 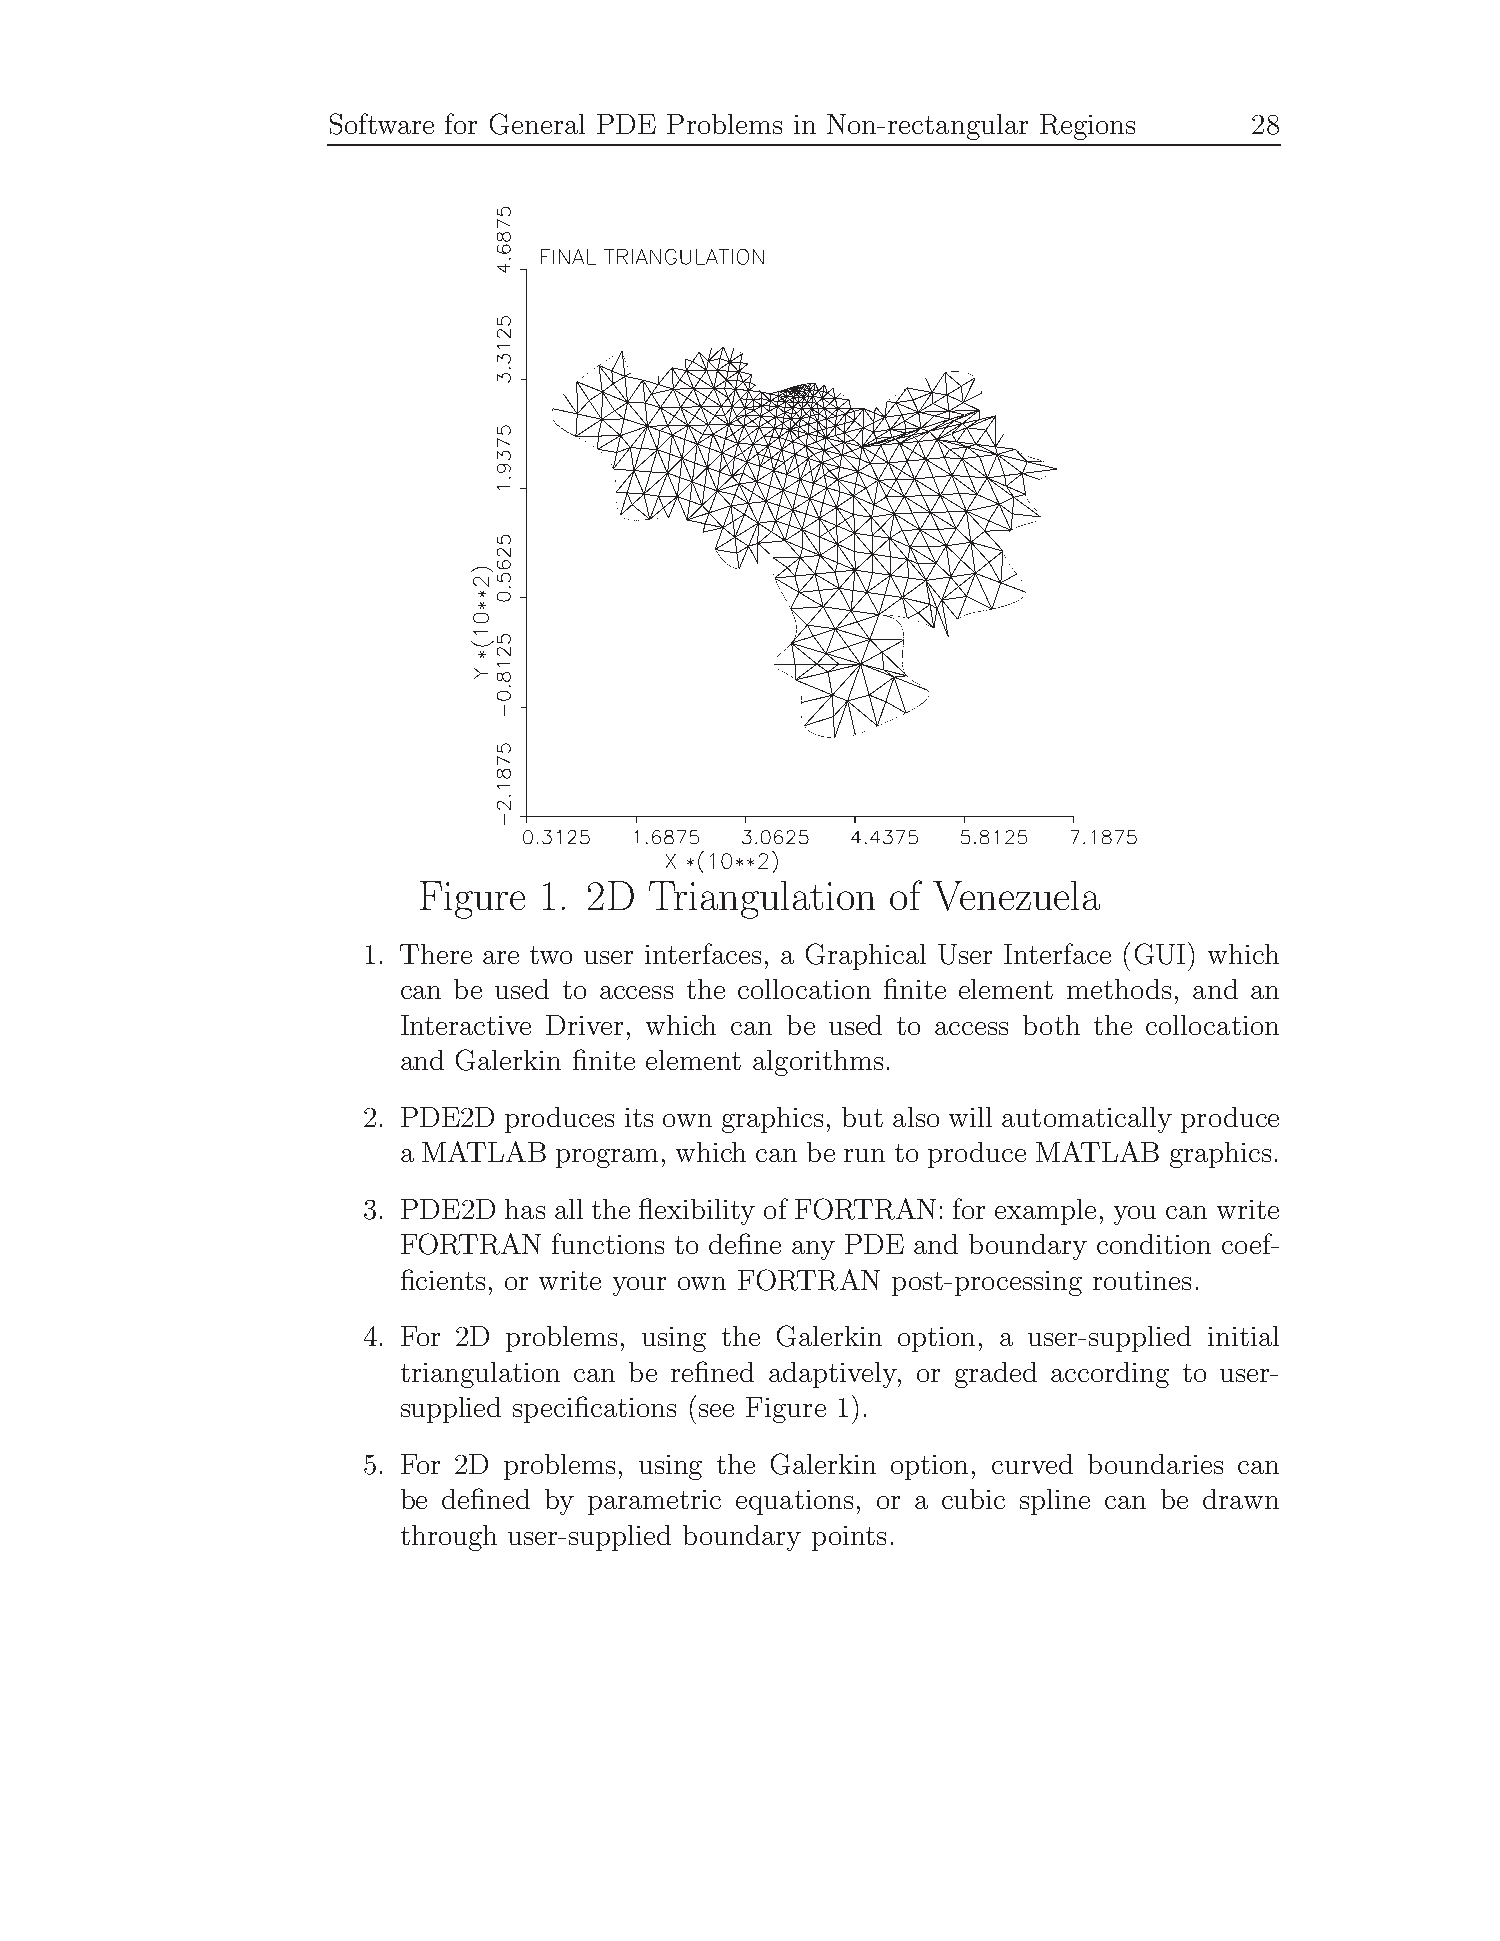 I want to click on automatically, so click(x=1087, y=1120).
